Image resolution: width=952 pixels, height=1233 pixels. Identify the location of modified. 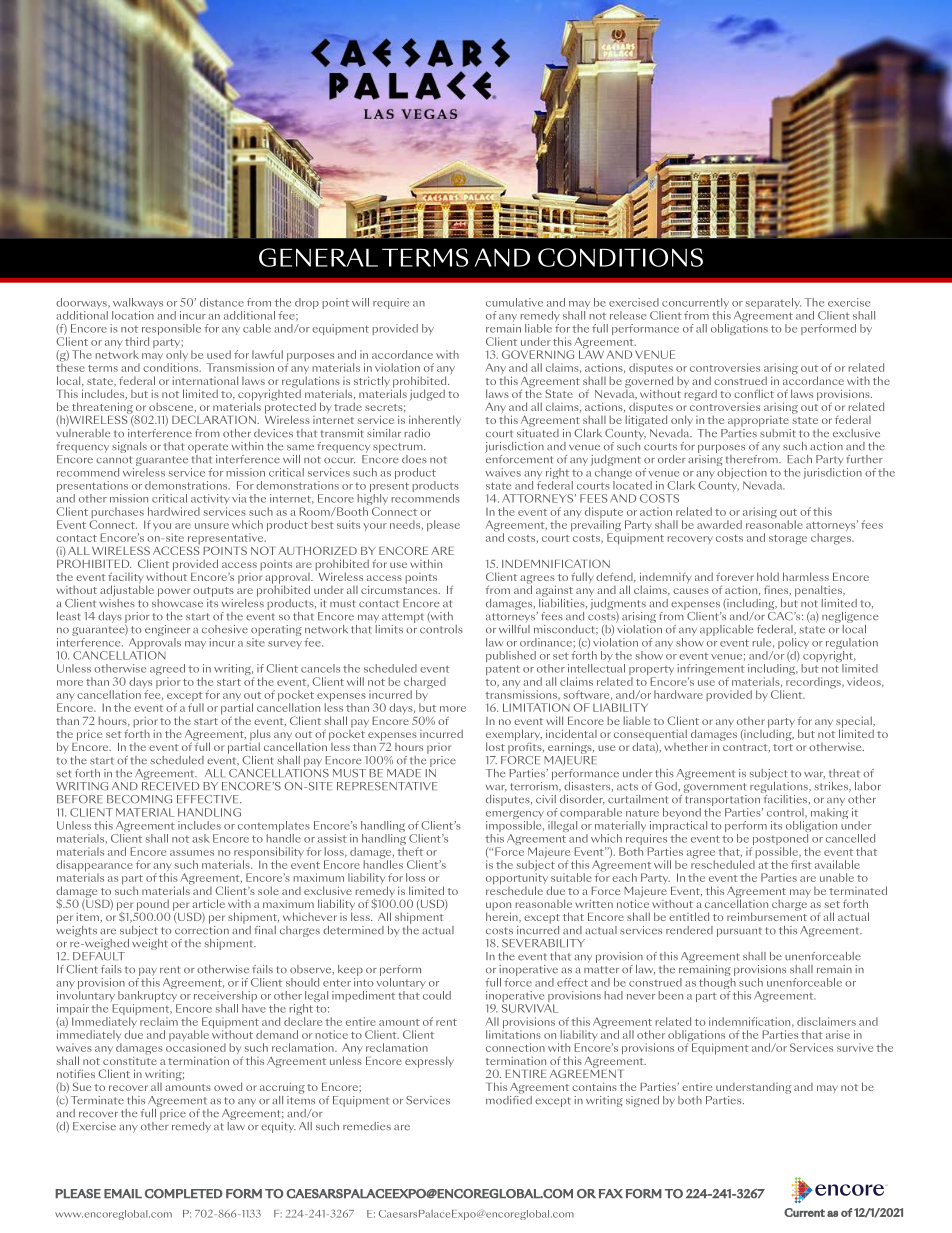
(509, 1099).
